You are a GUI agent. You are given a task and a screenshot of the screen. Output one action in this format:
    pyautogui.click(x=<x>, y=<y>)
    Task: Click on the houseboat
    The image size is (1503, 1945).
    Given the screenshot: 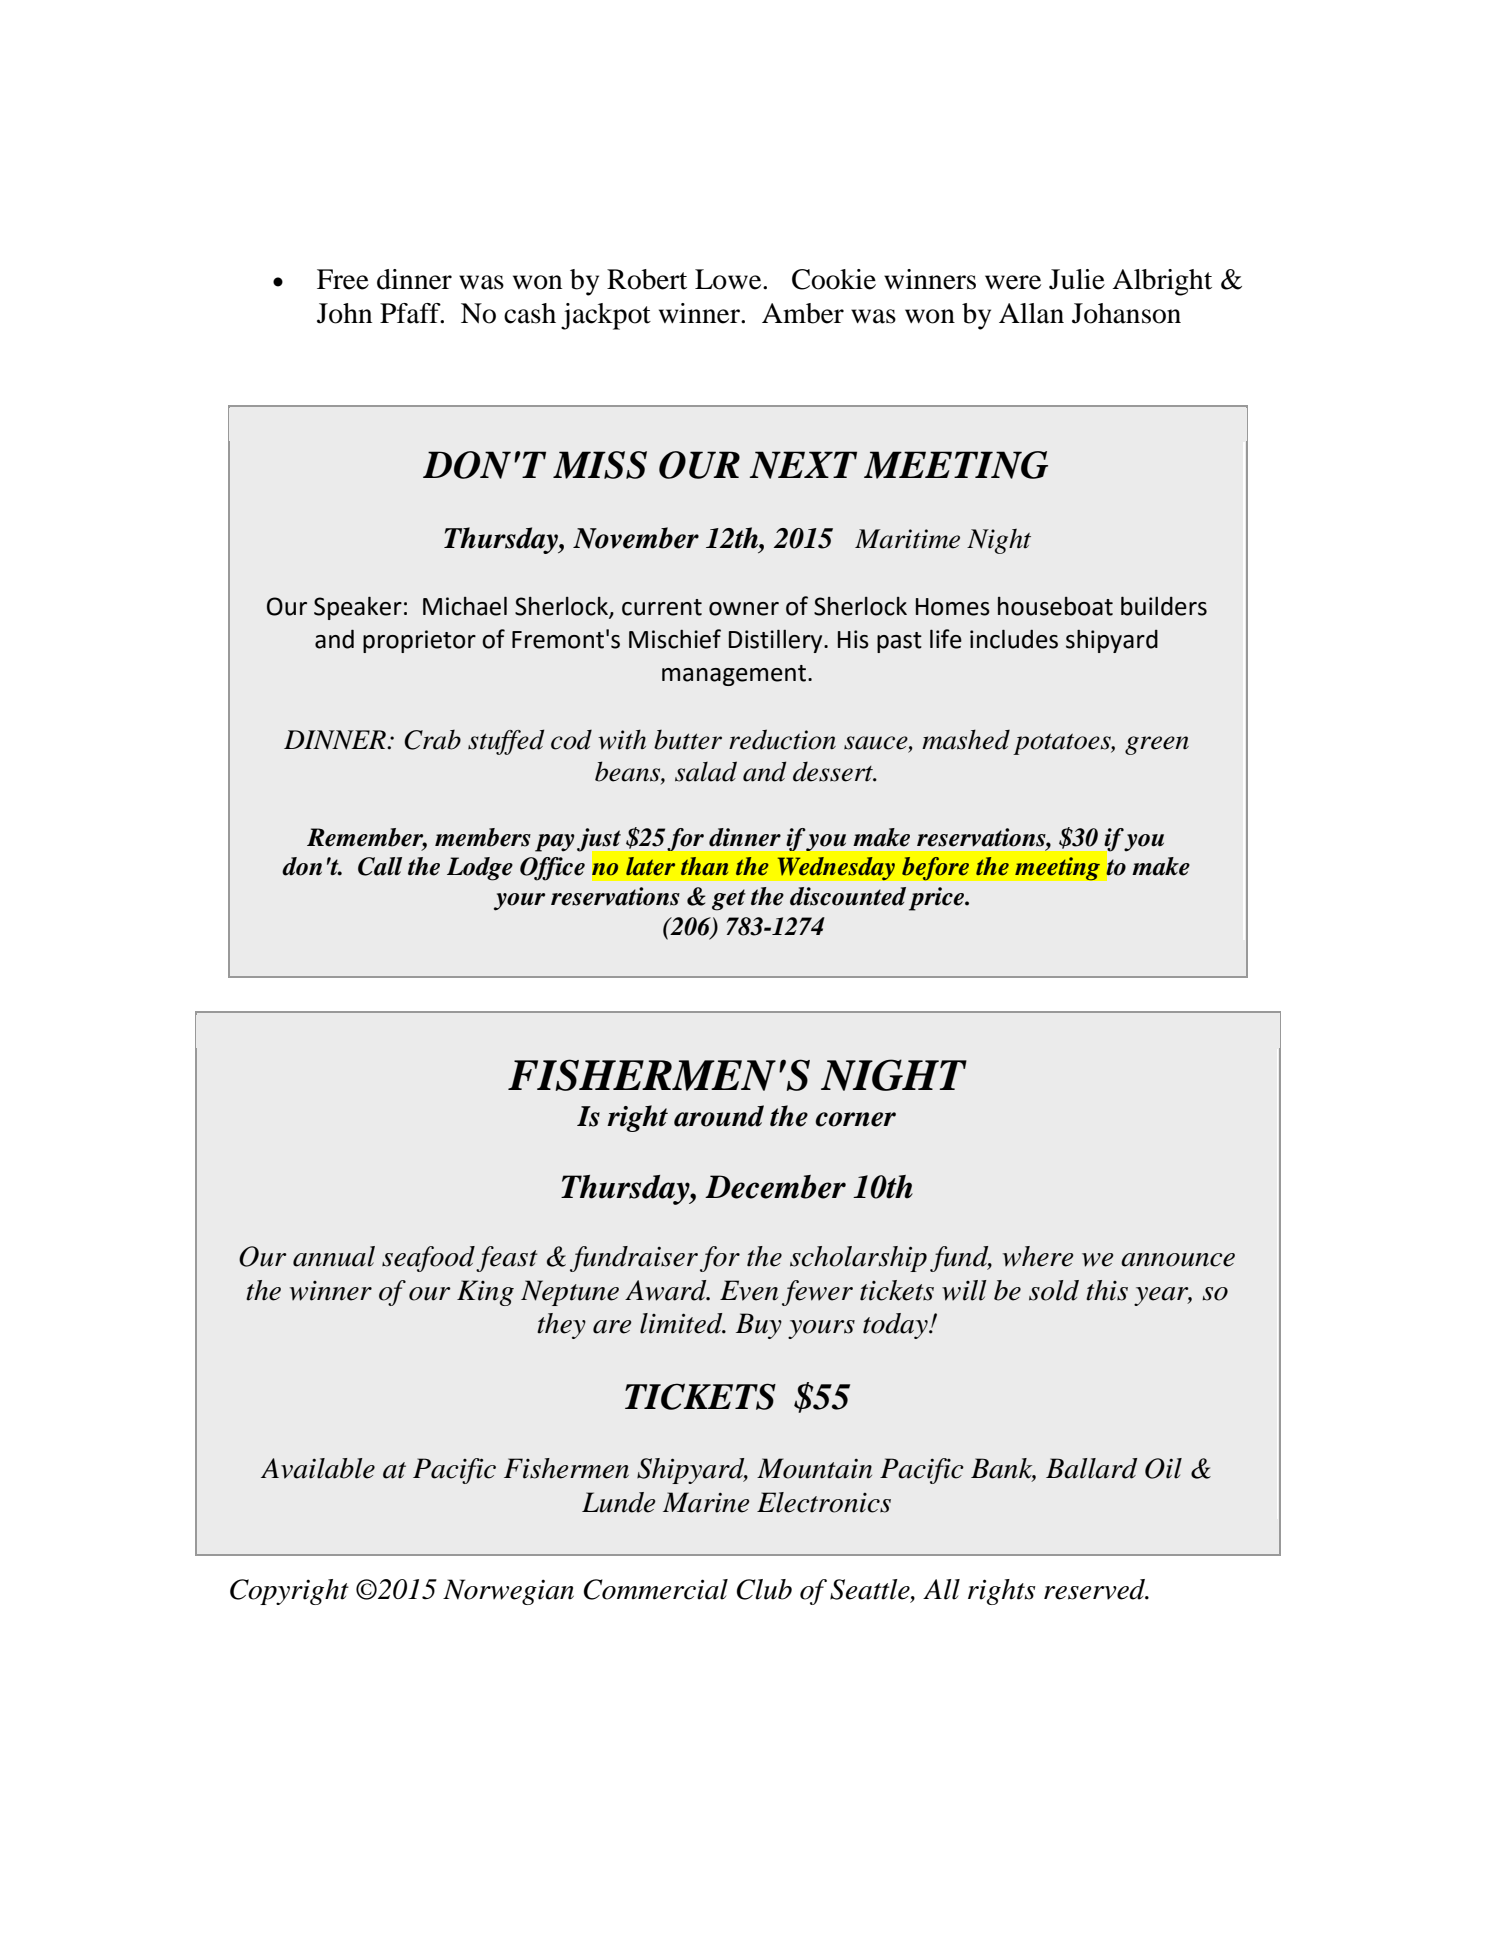 What is the action you would take?
    pyautogui.click(x=1055, y=606)
